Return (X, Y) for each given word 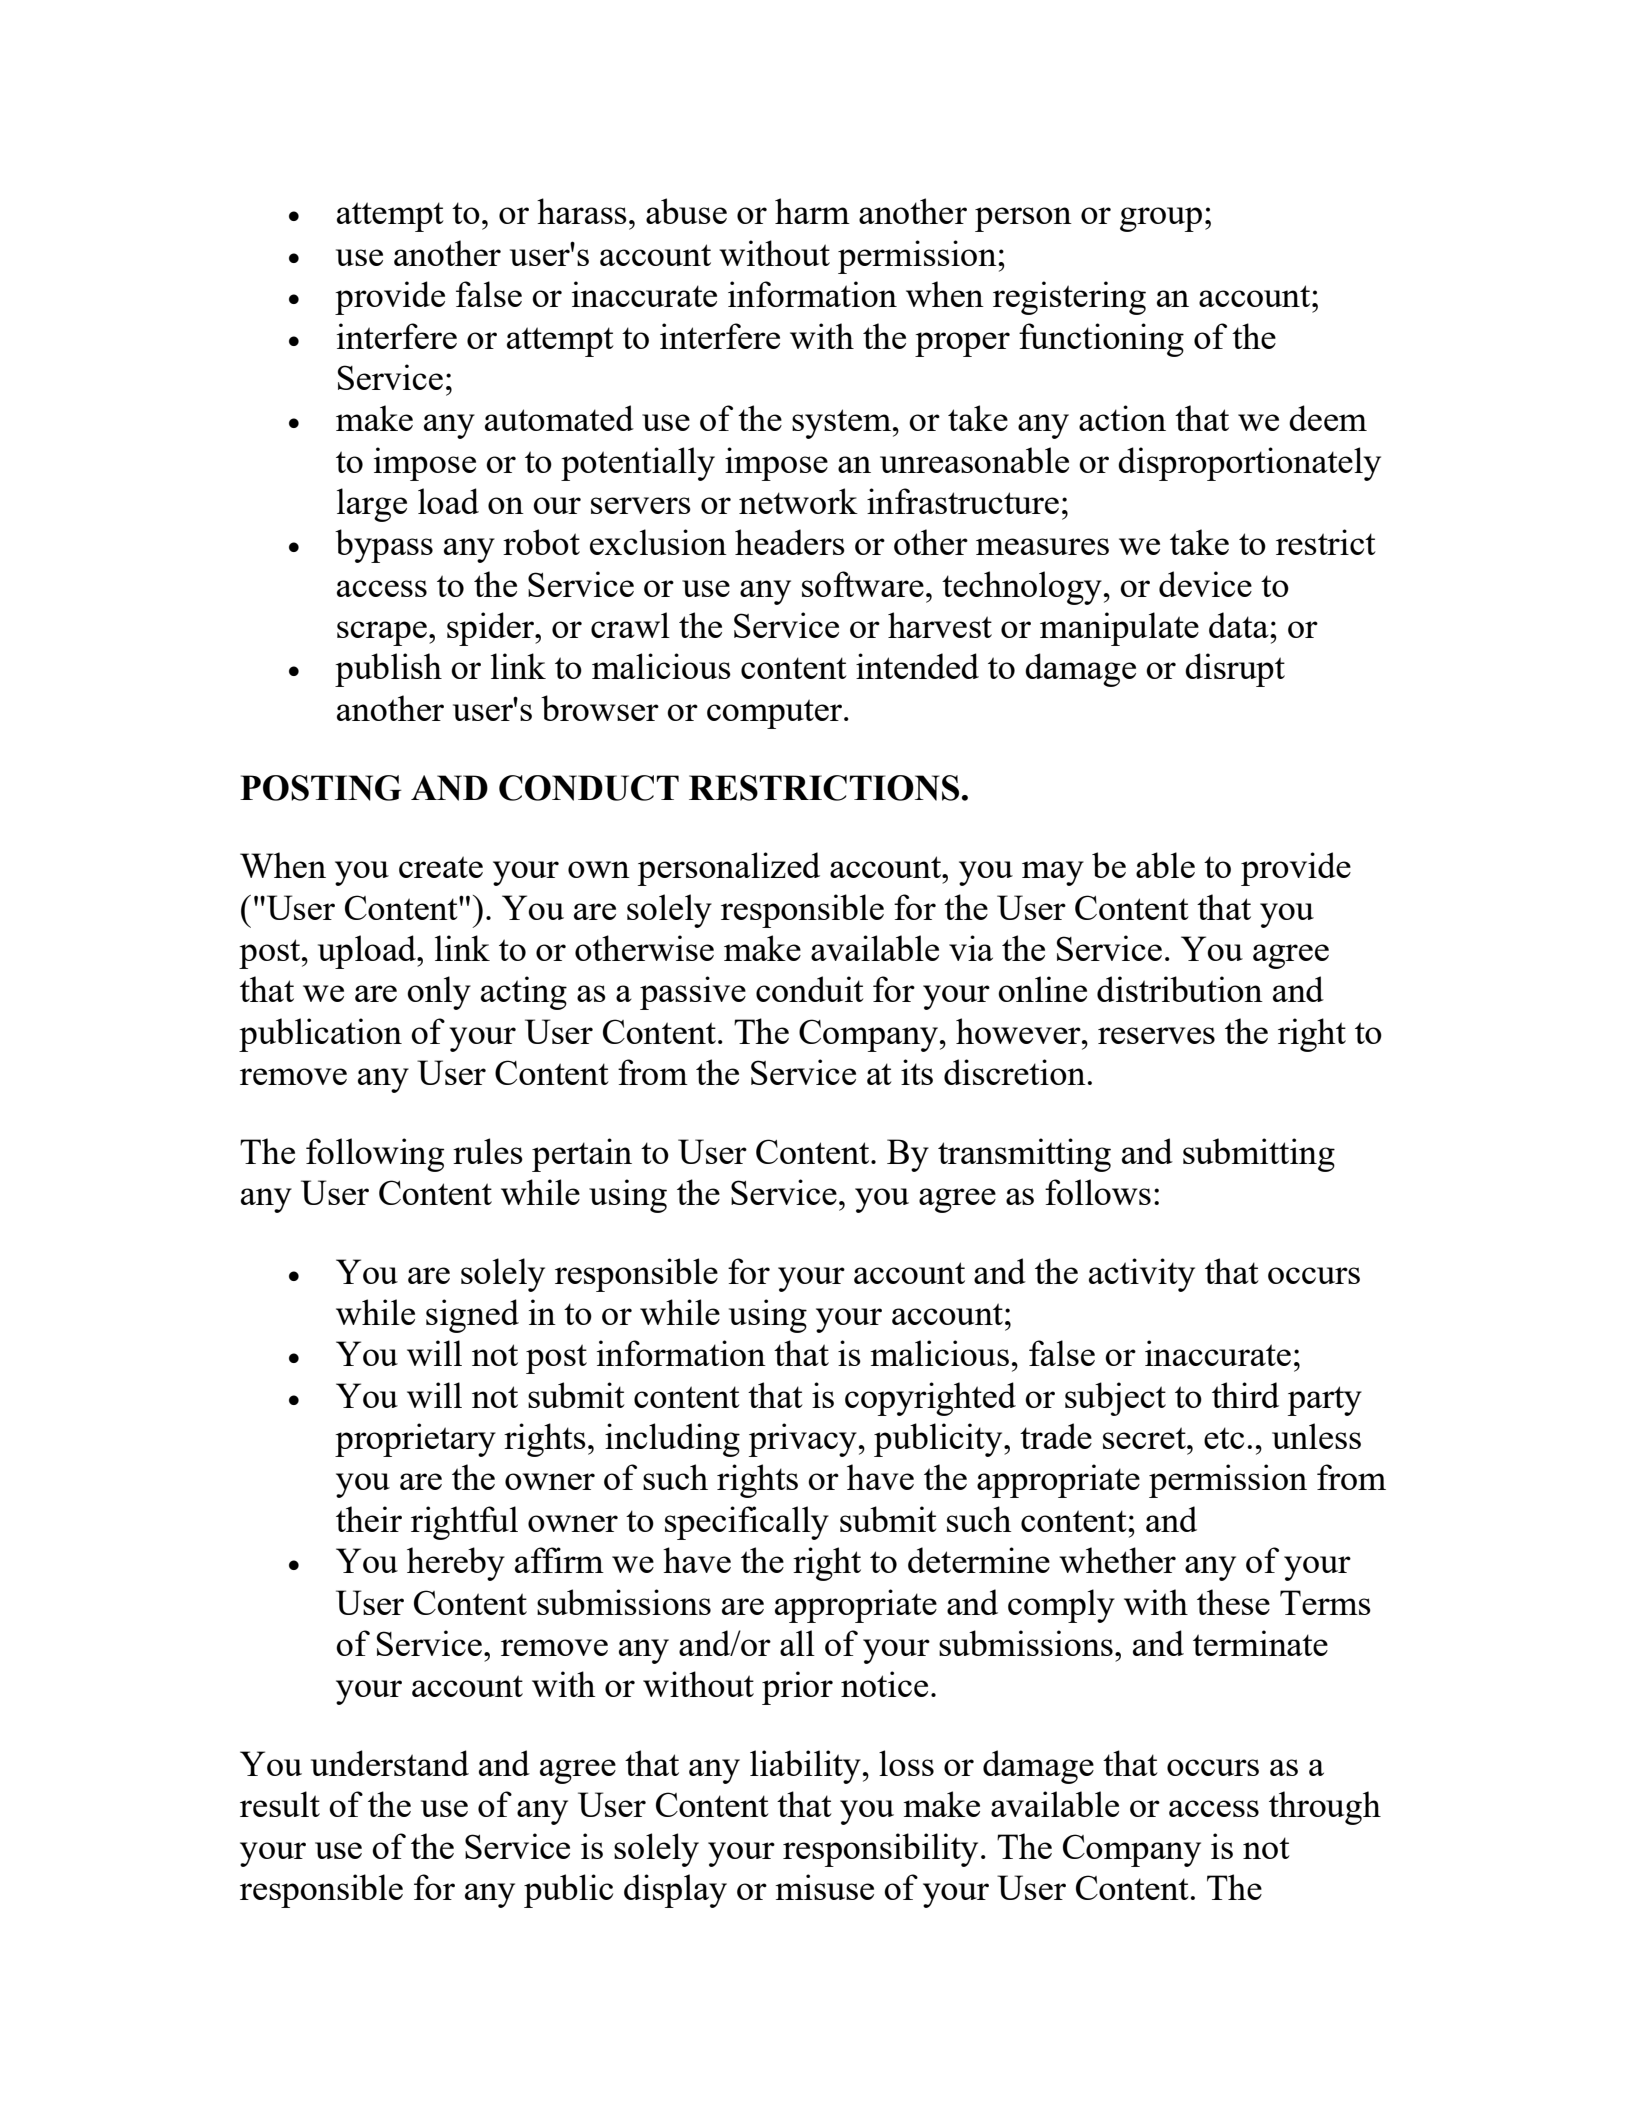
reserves (1156, 1035)
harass (582, 211)
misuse (824, 1887)
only (439, 993)
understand (390, 1763)
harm (812, 211)
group (1161, 219)
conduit (810, 989)
